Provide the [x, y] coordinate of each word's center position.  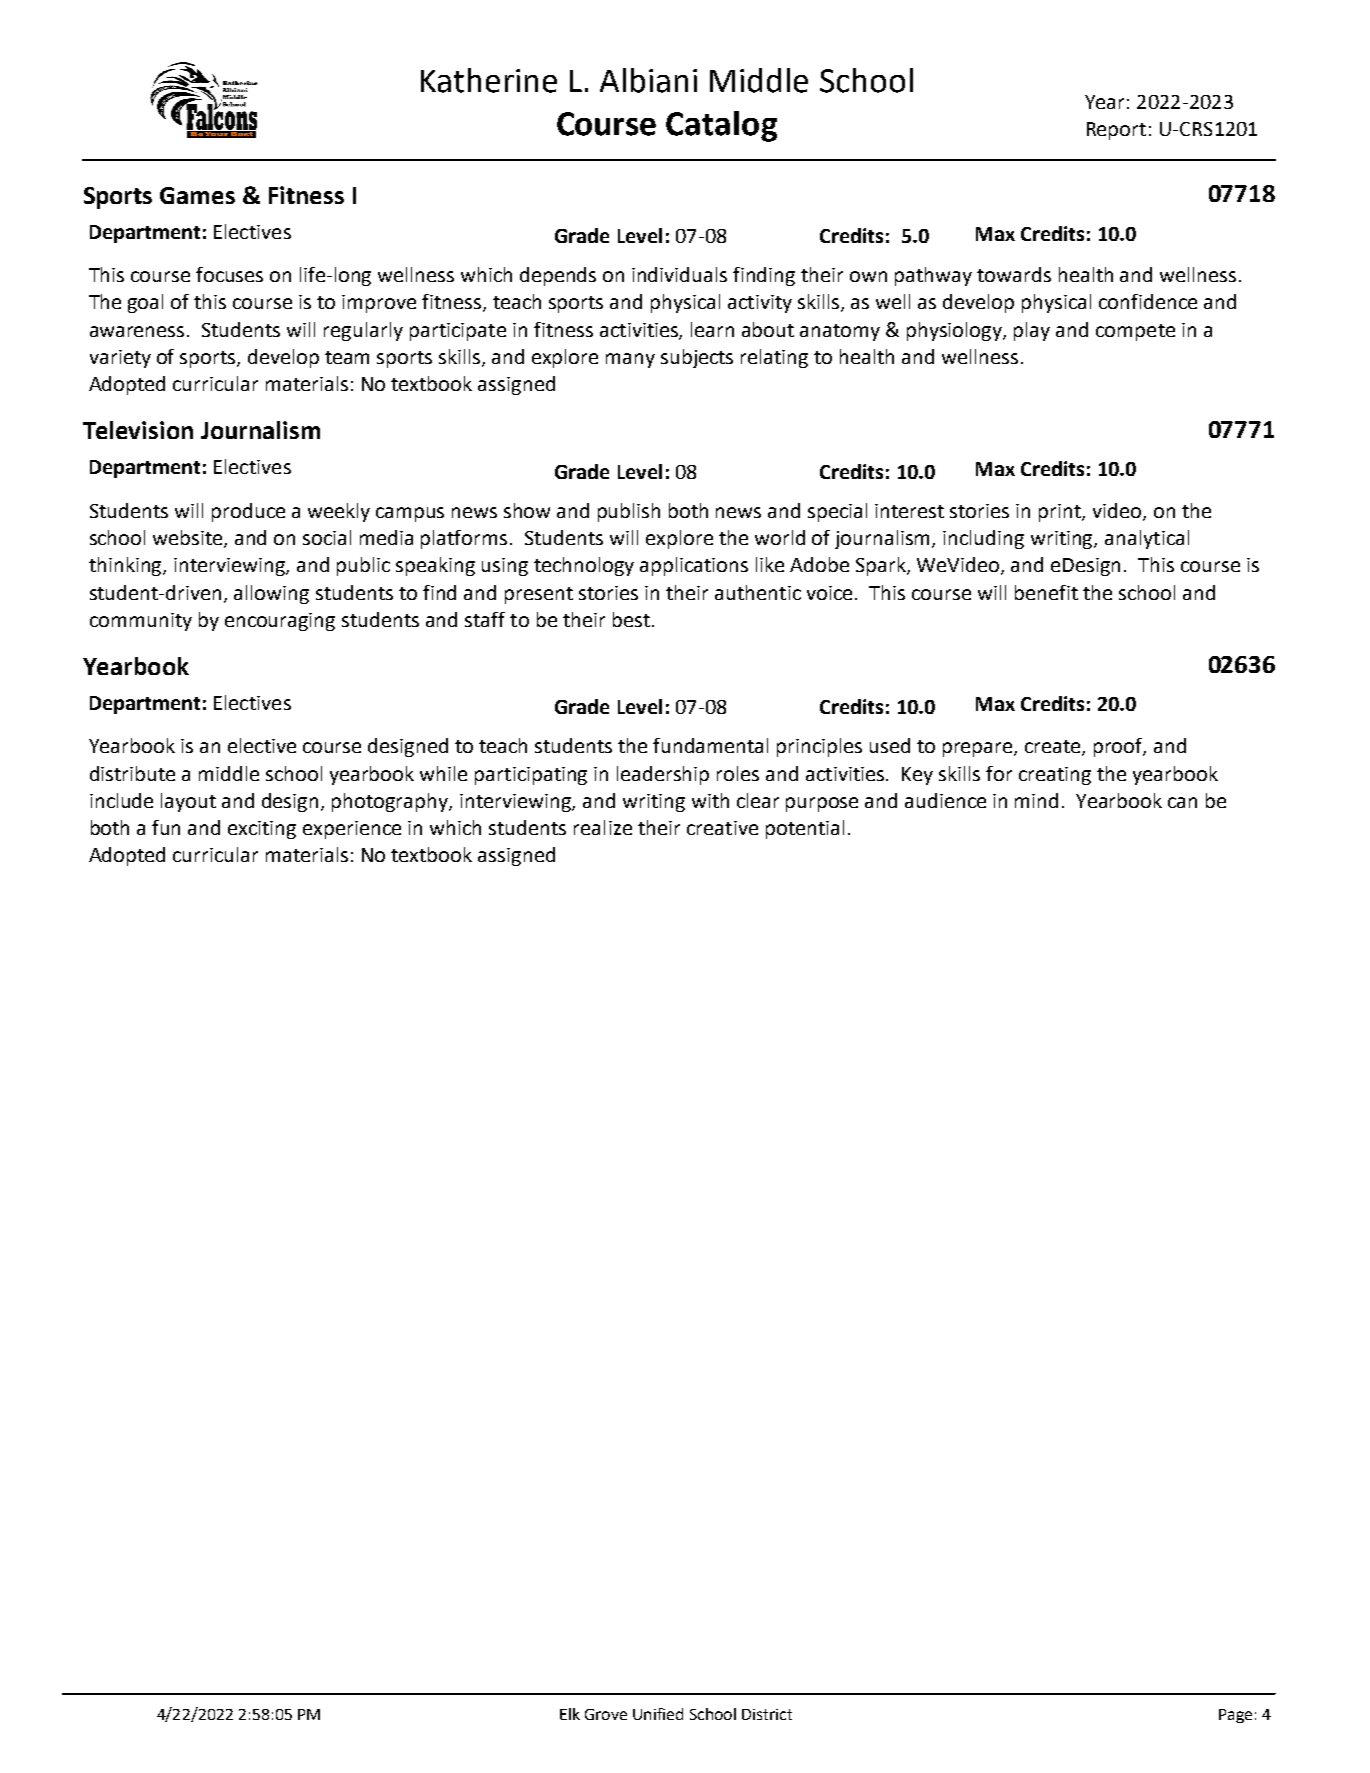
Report [1116, 131]
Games [197, 195]
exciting [262, 830]
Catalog [721, 126]
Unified [658, 1714]
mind [1036, 800]
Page [1235, 1716]
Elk [570, 1714]
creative [722, 828]
